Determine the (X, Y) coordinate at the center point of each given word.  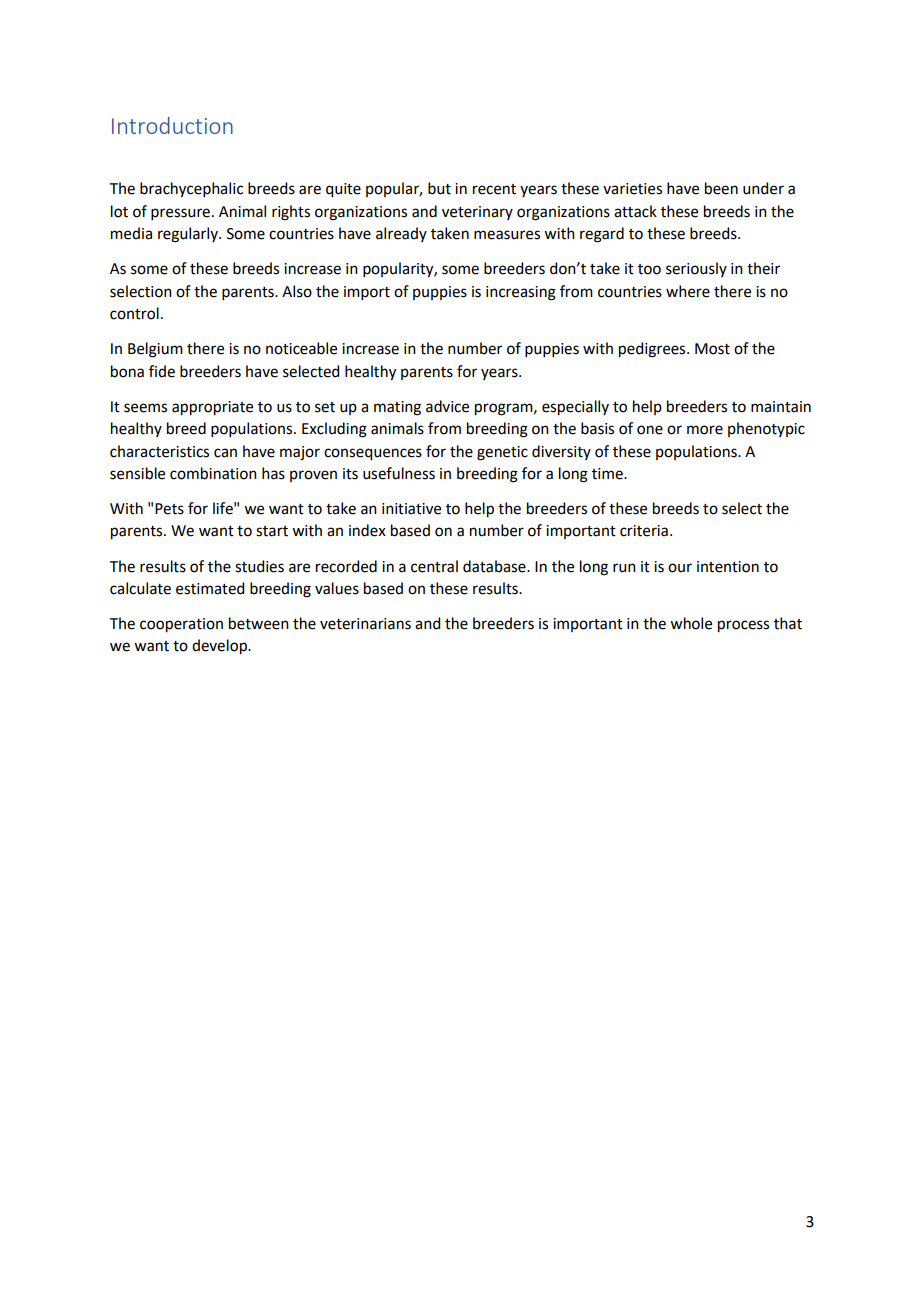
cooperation (181, 625)
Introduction (172, 125)
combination (213, 473)
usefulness (399, 473)
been (721, 188)
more (705, 430)
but (439, 188)
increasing (521, 293)
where (688, 291)
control (134, 313)
